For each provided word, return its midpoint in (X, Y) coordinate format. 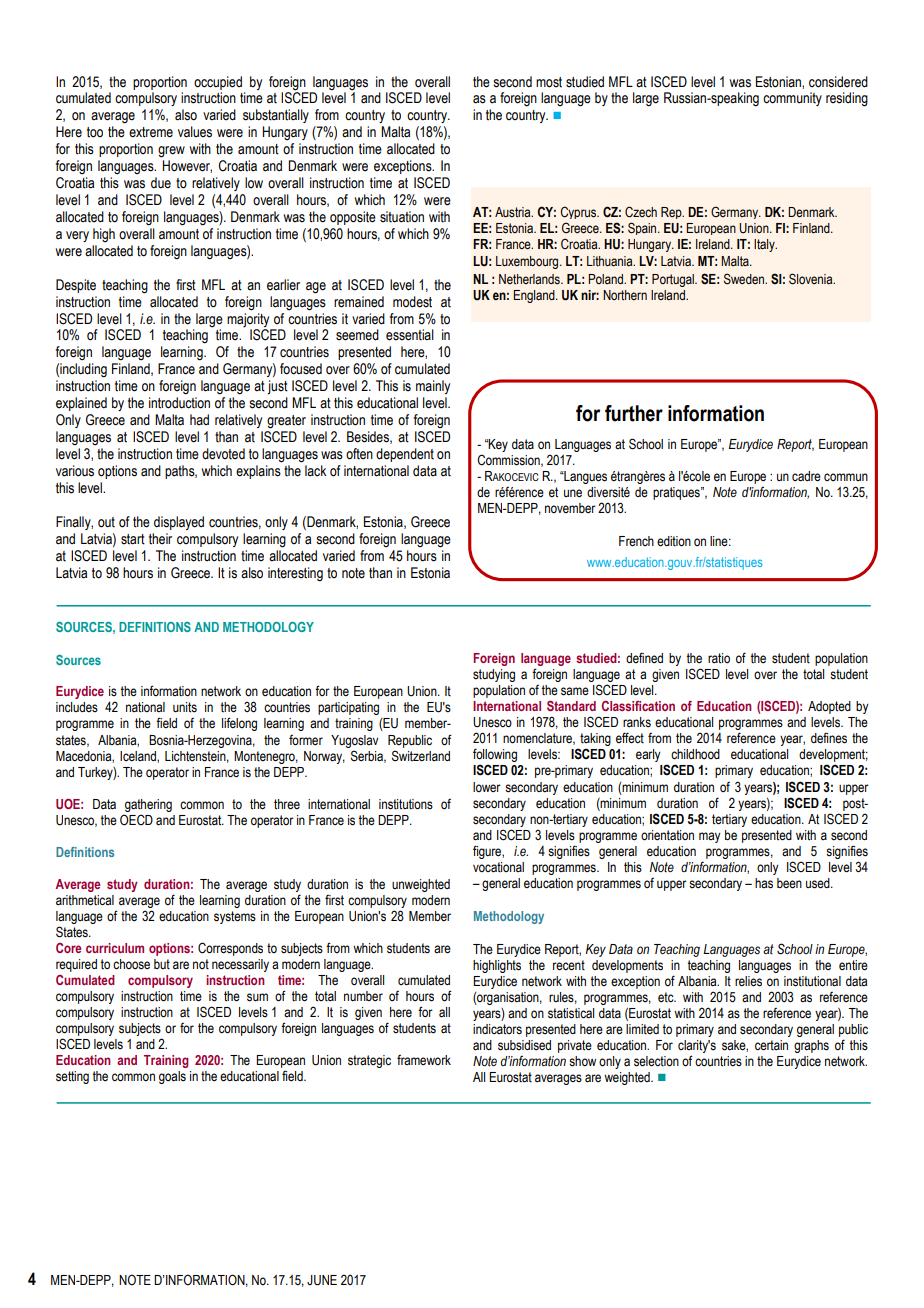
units (185, 707)
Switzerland (421, 756)
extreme (151, 132)
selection (656, 1061)
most (549, 82)
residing (847, 99)
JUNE (322, 1280)
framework (424, 1060)
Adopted (829, 707)
